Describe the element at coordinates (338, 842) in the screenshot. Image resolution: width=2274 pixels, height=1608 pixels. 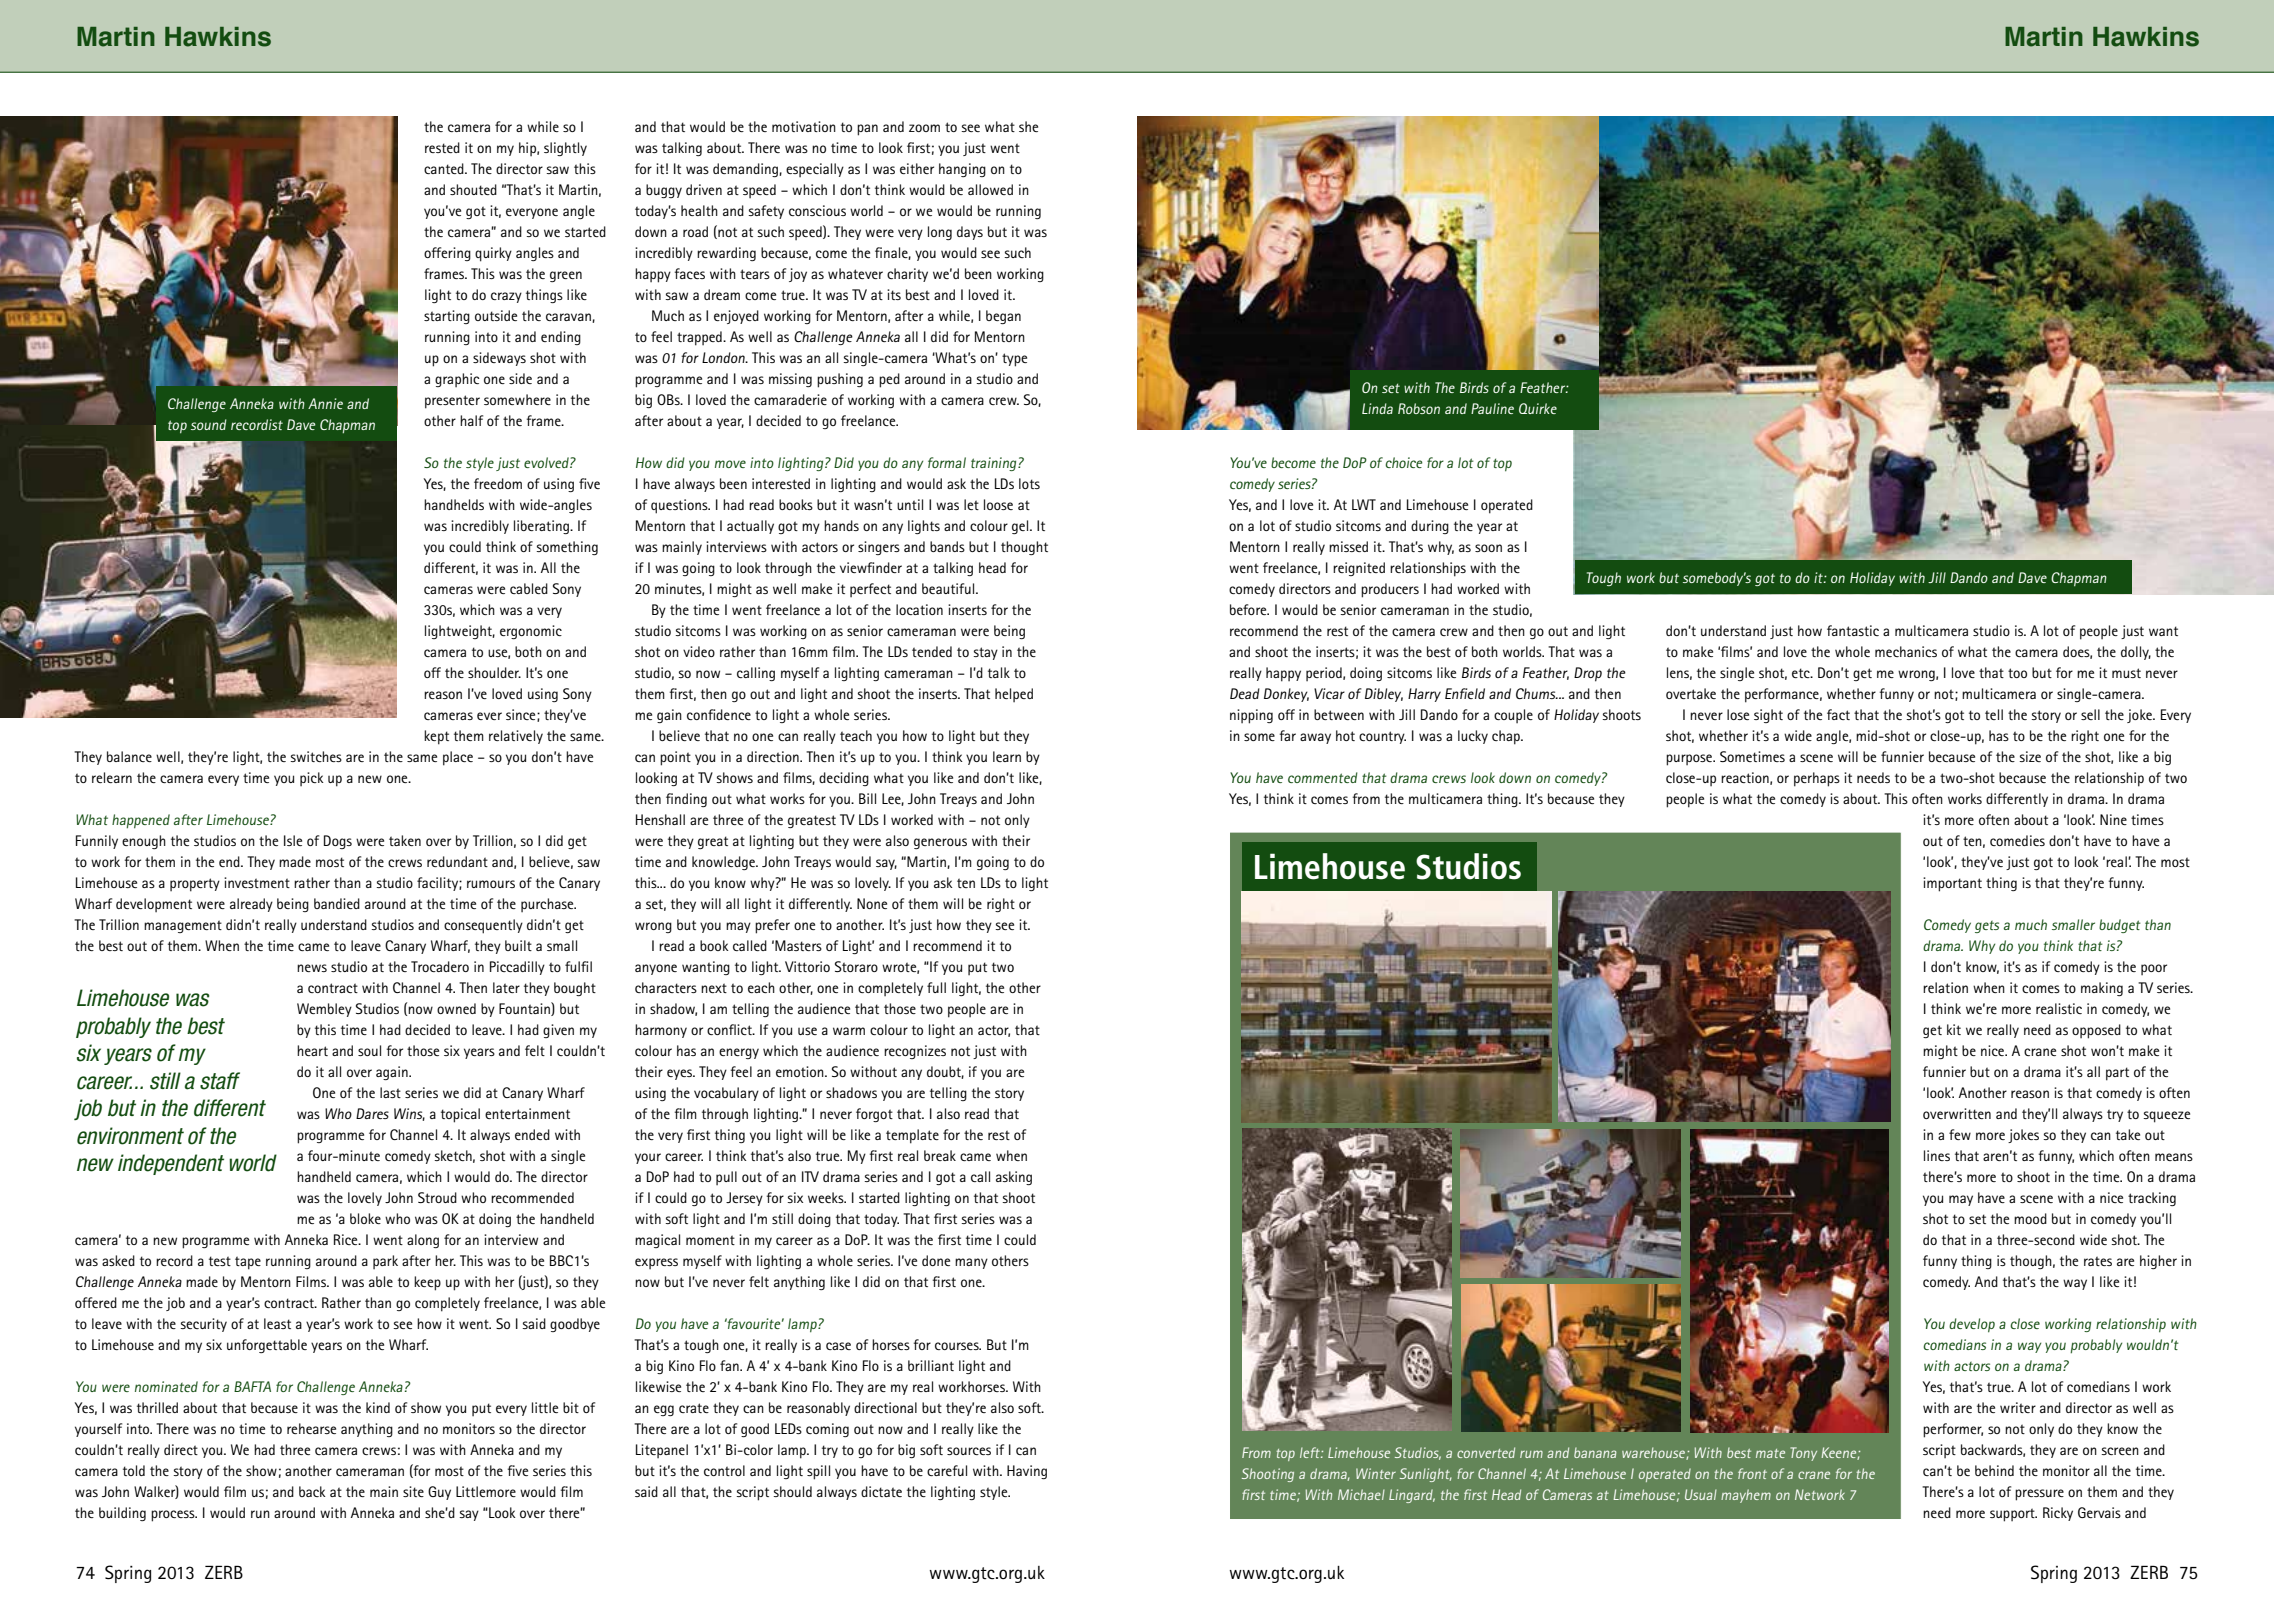
I see `Dogs` at that location.
